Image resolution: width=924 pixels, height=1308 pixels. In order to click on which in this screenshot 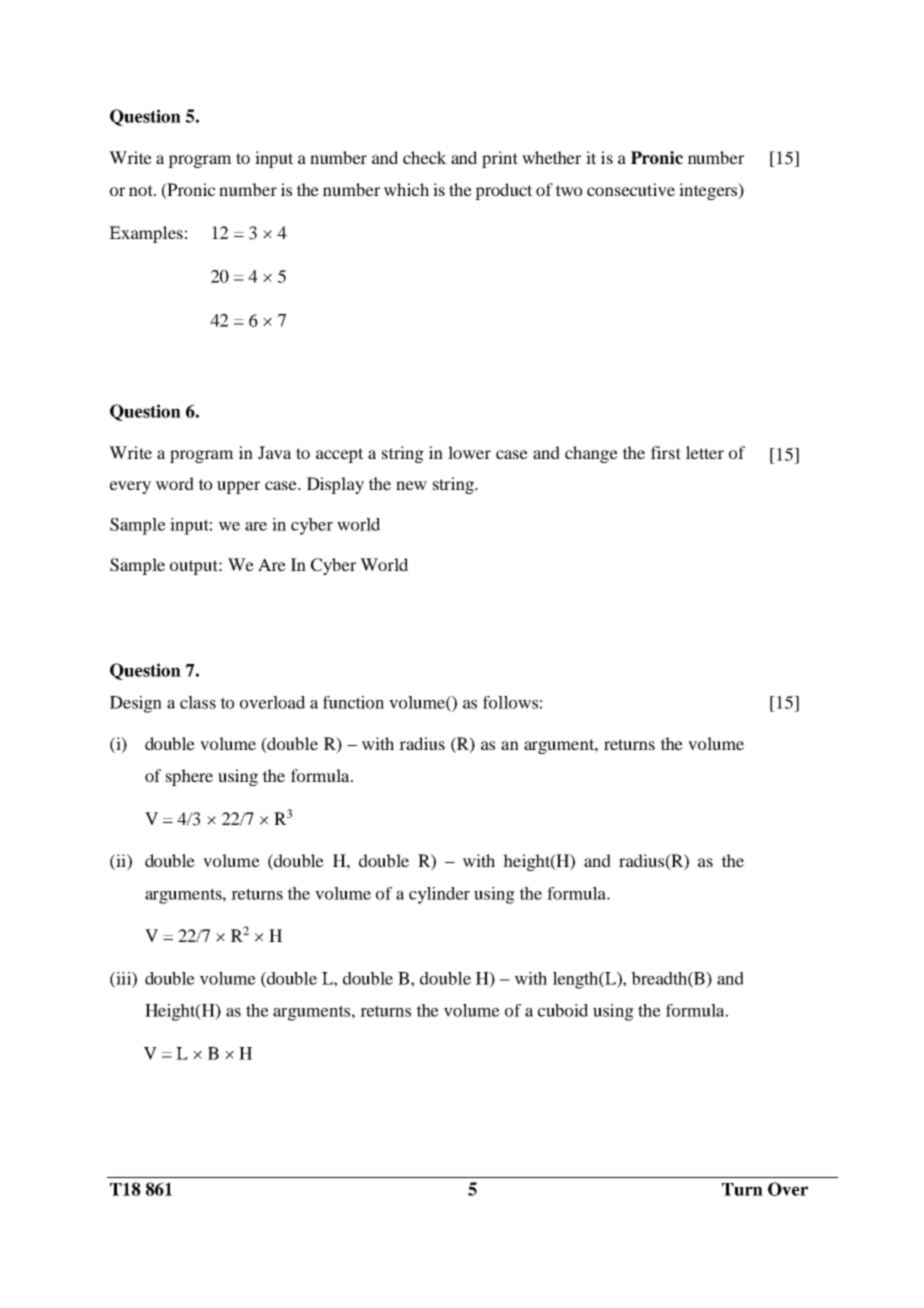, I will do `click(406, 189)`.
